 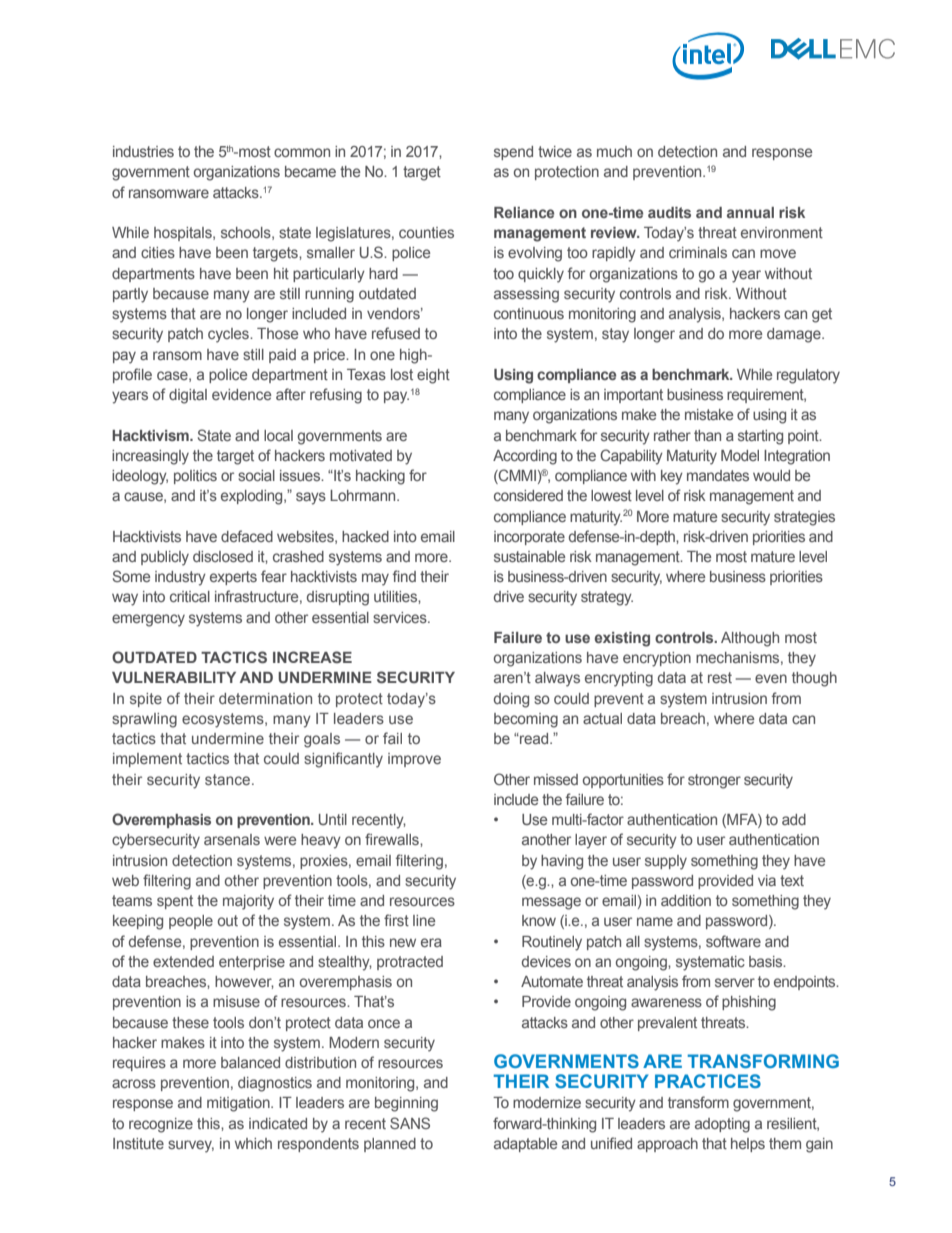 What do you see at coordinates (143, 151) in the image?
I see `industries` at bounding box center [143, 151].
